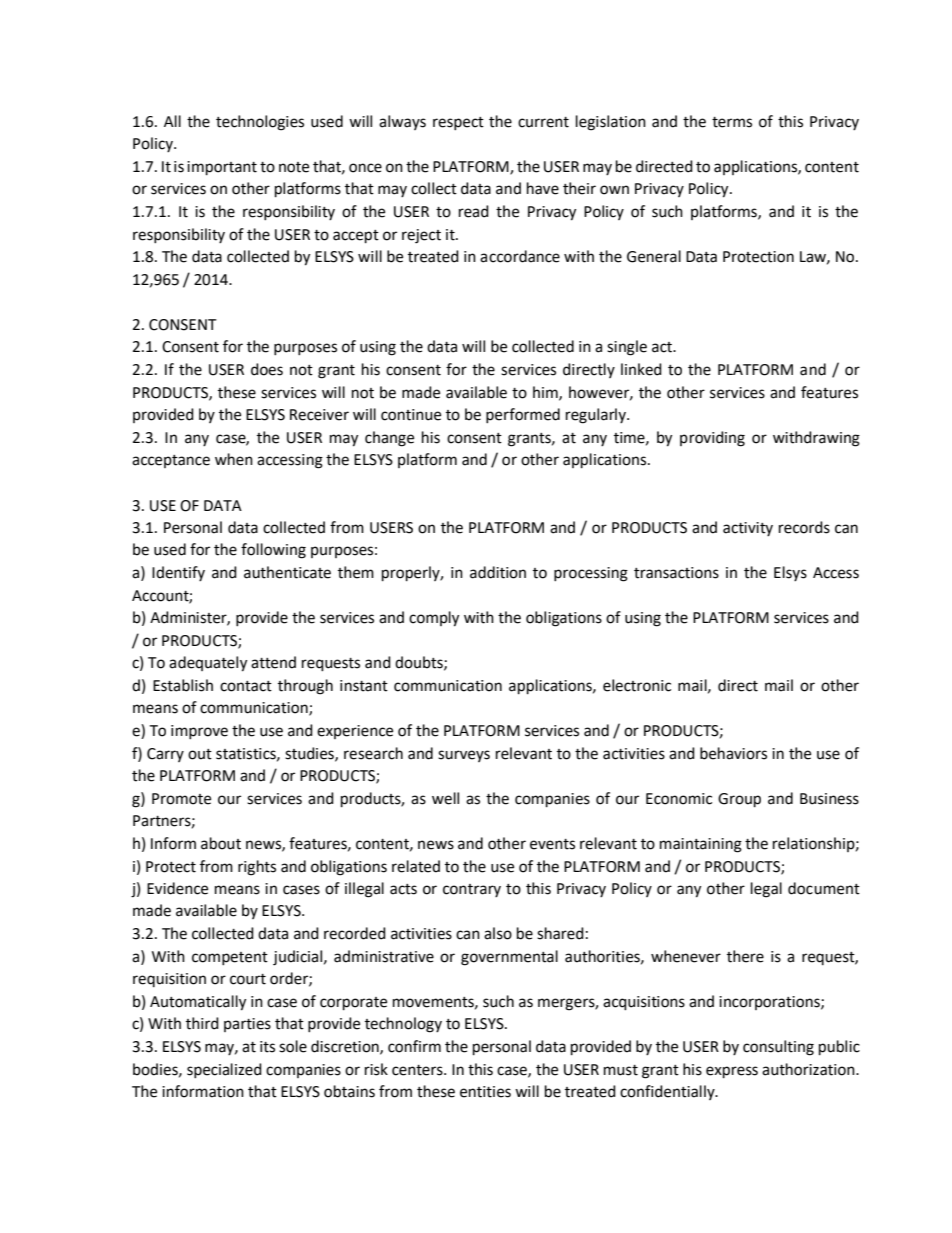 This screenshot has height=1233, width=952. Describe the element at coordinates (224, 1070) in the screenshot. I see `specialized` at that location.
